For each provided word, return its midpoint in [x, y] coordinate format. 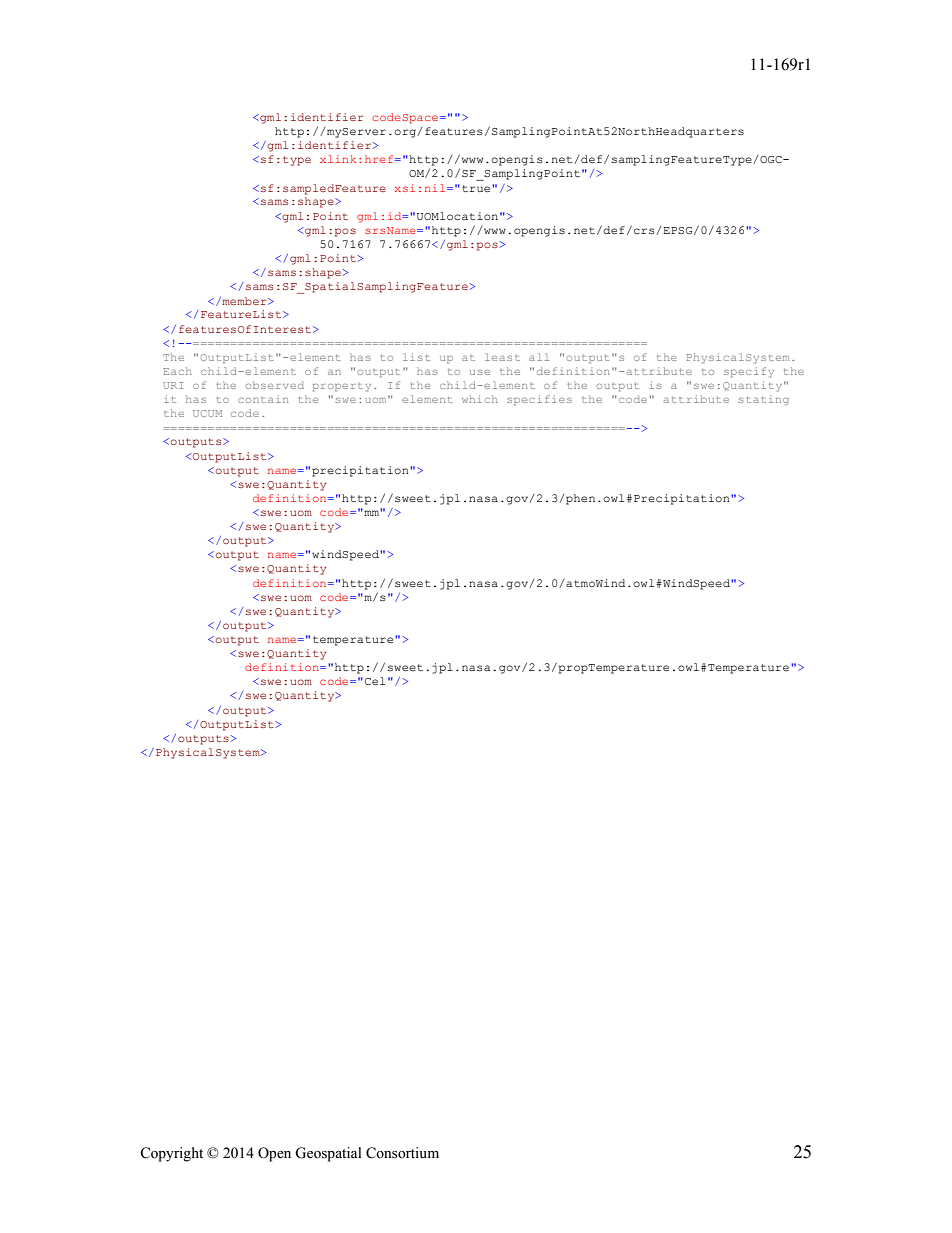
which [480, 399]
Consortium [402, 1153]
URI [173, 385]
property [342, 387]
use [480, 372]
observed [275, 385]
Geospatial [328, 1154]
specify [749, 372]
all [539, 357]
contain [263, 399]
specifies [539, 400]
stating [763, 400]
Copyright [171, 1154]
